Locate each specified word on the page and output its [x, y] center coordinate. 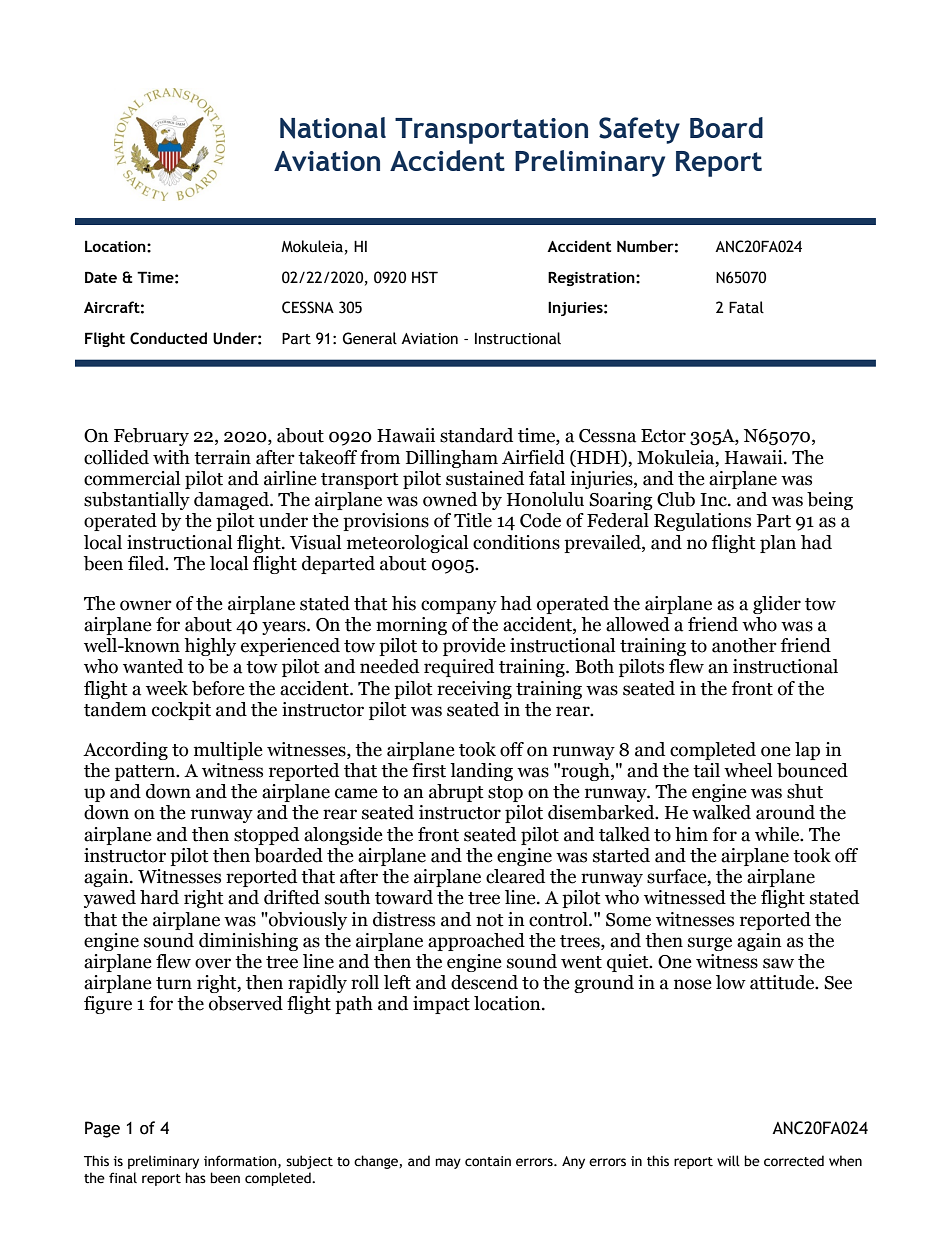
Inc [714, 500]
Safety [639, 130]
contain [488, 1161]
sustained [485, 478]
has [195, 1178]
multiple [228, 751]
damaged [232, 501]
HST [425, 277]
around [785, 812]
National [333, 128]
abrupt [456, 793]
